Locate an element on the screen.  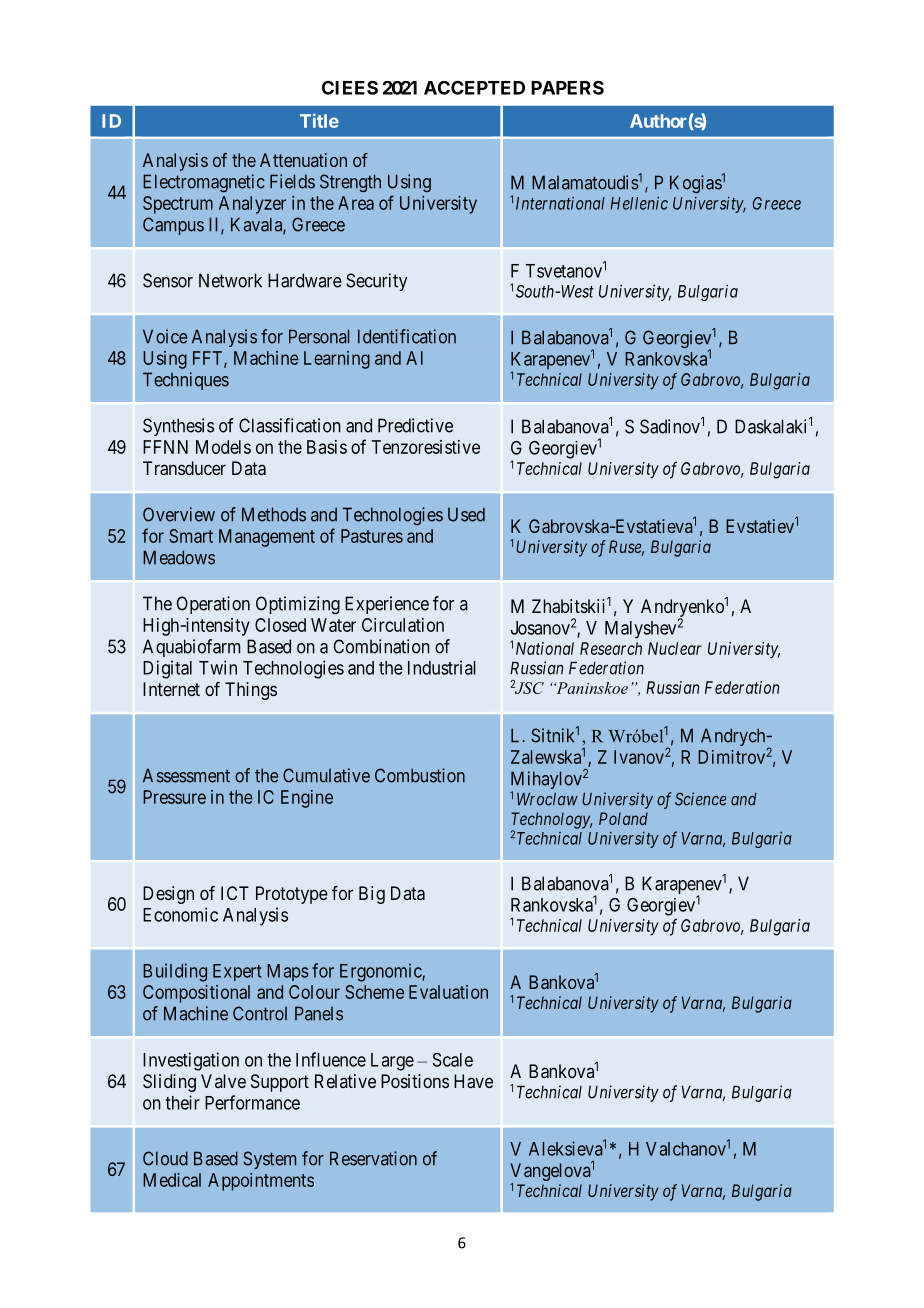
Have is located at coordinates (473, 1081).
